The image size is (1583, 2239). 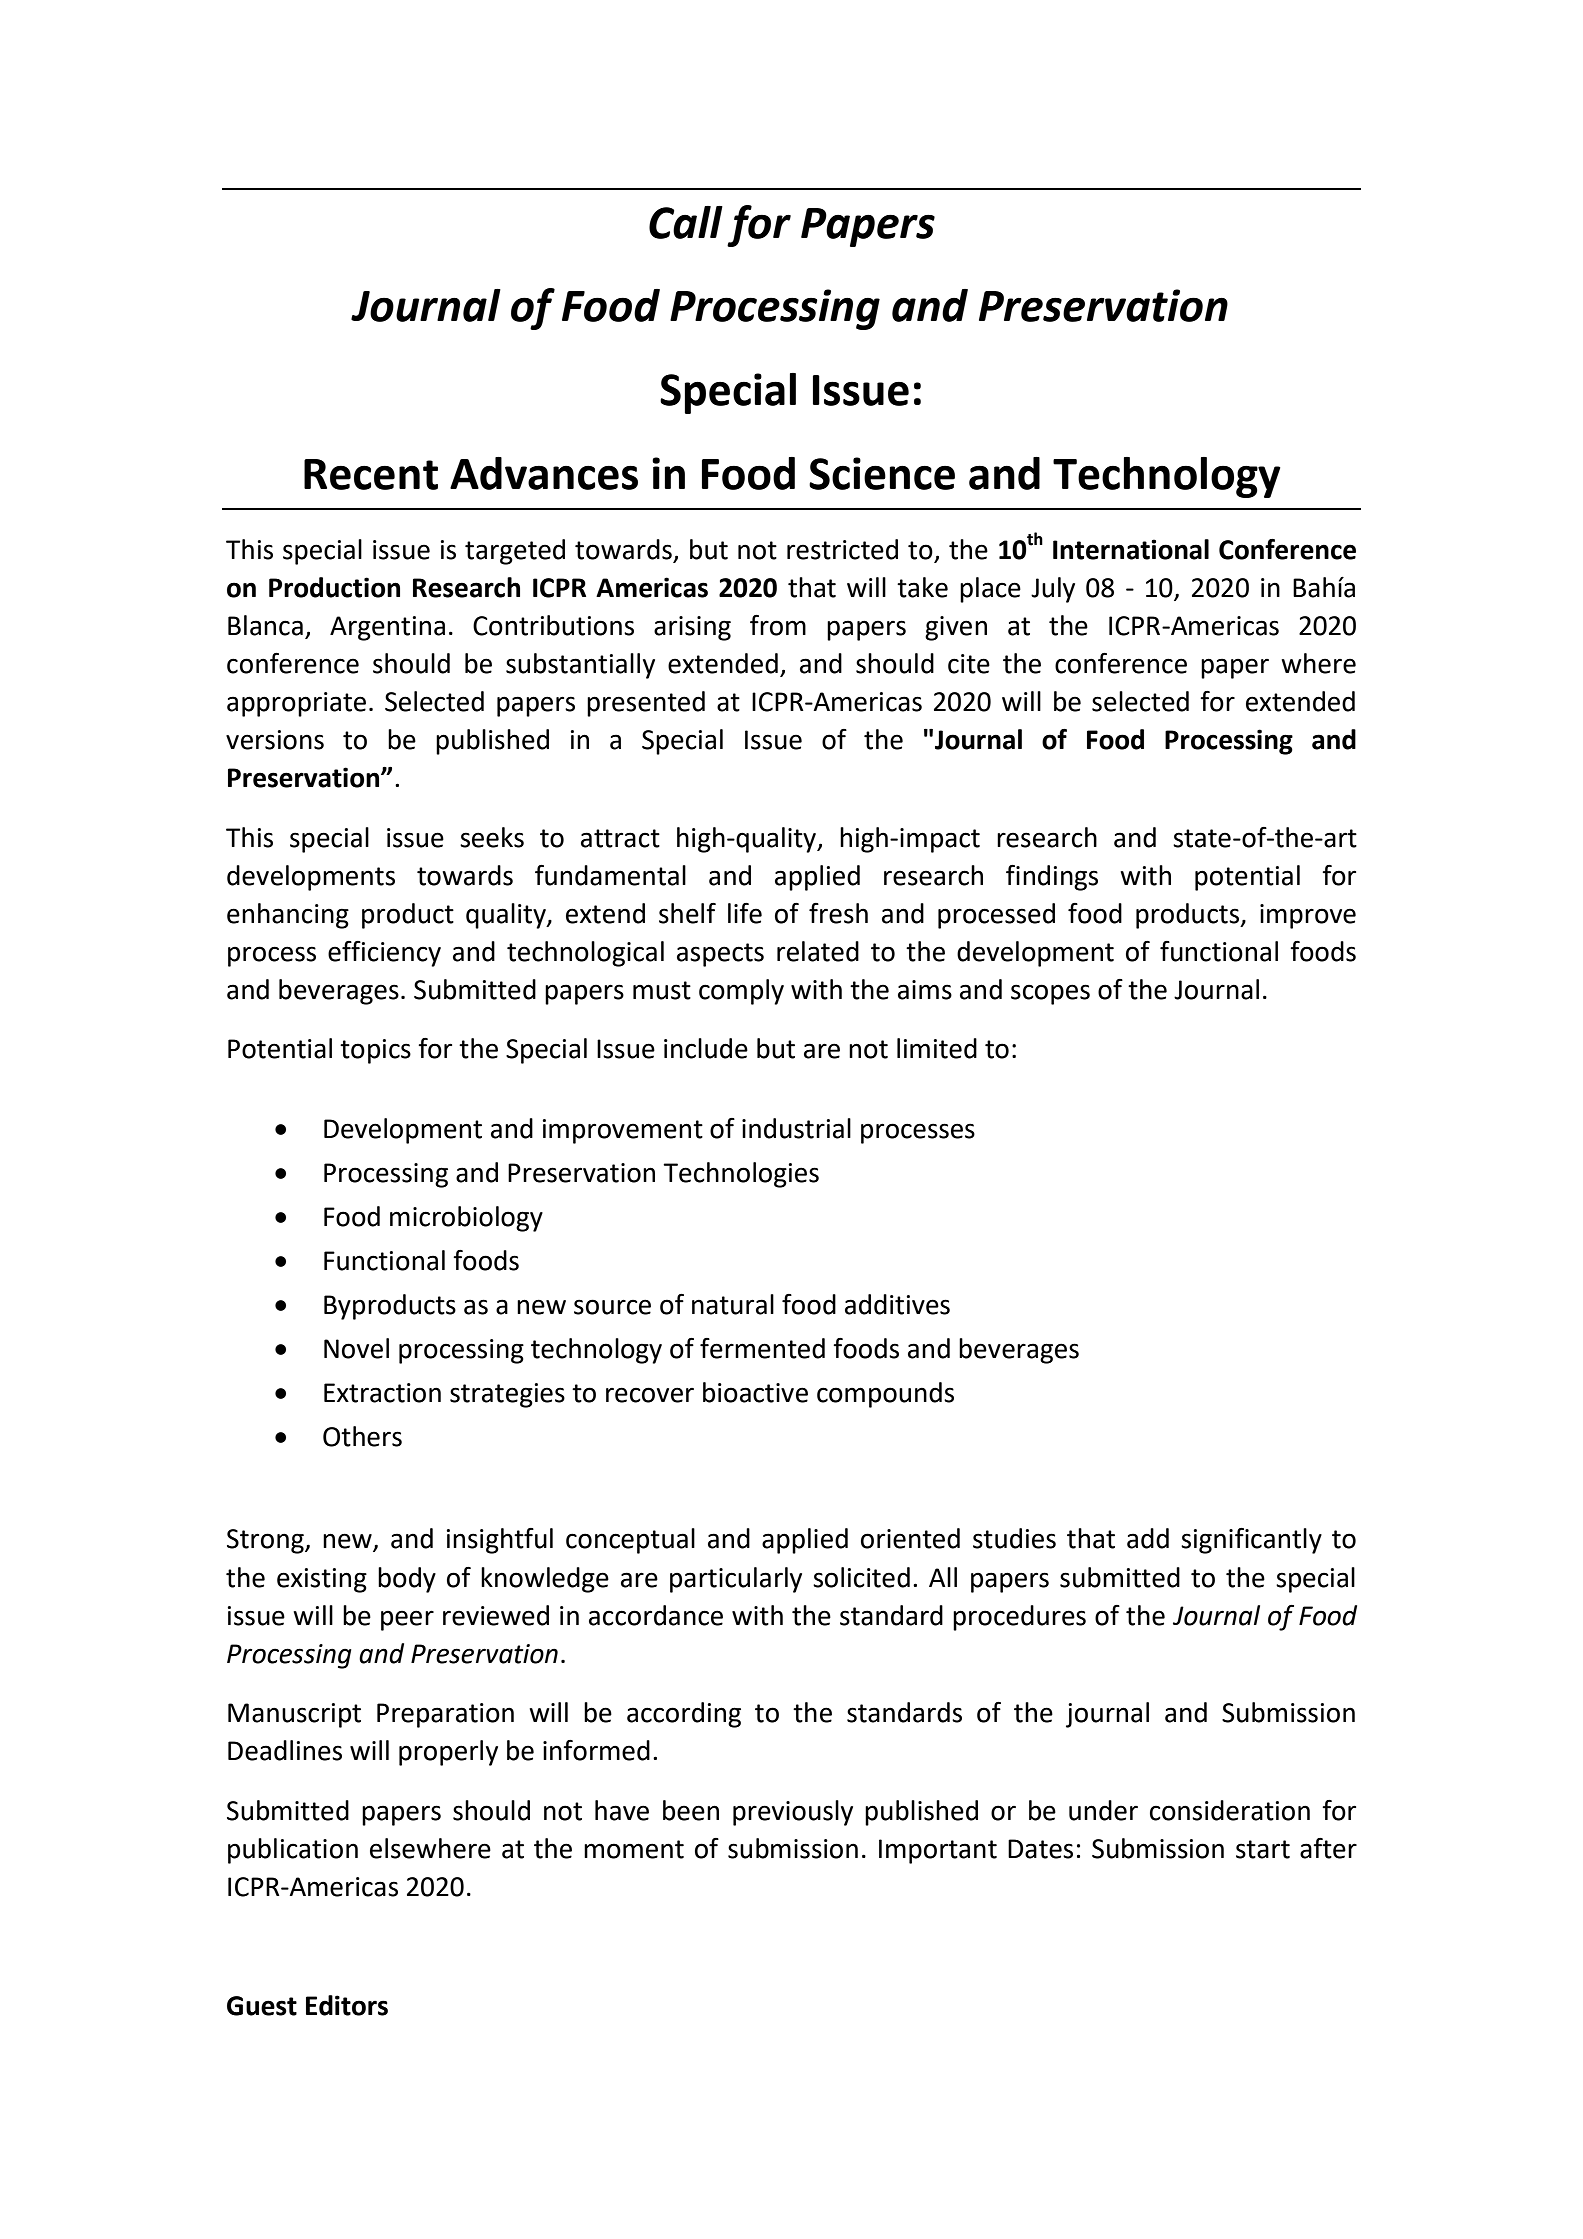 I want to click on Novel, so click(x=356, y=1348).
